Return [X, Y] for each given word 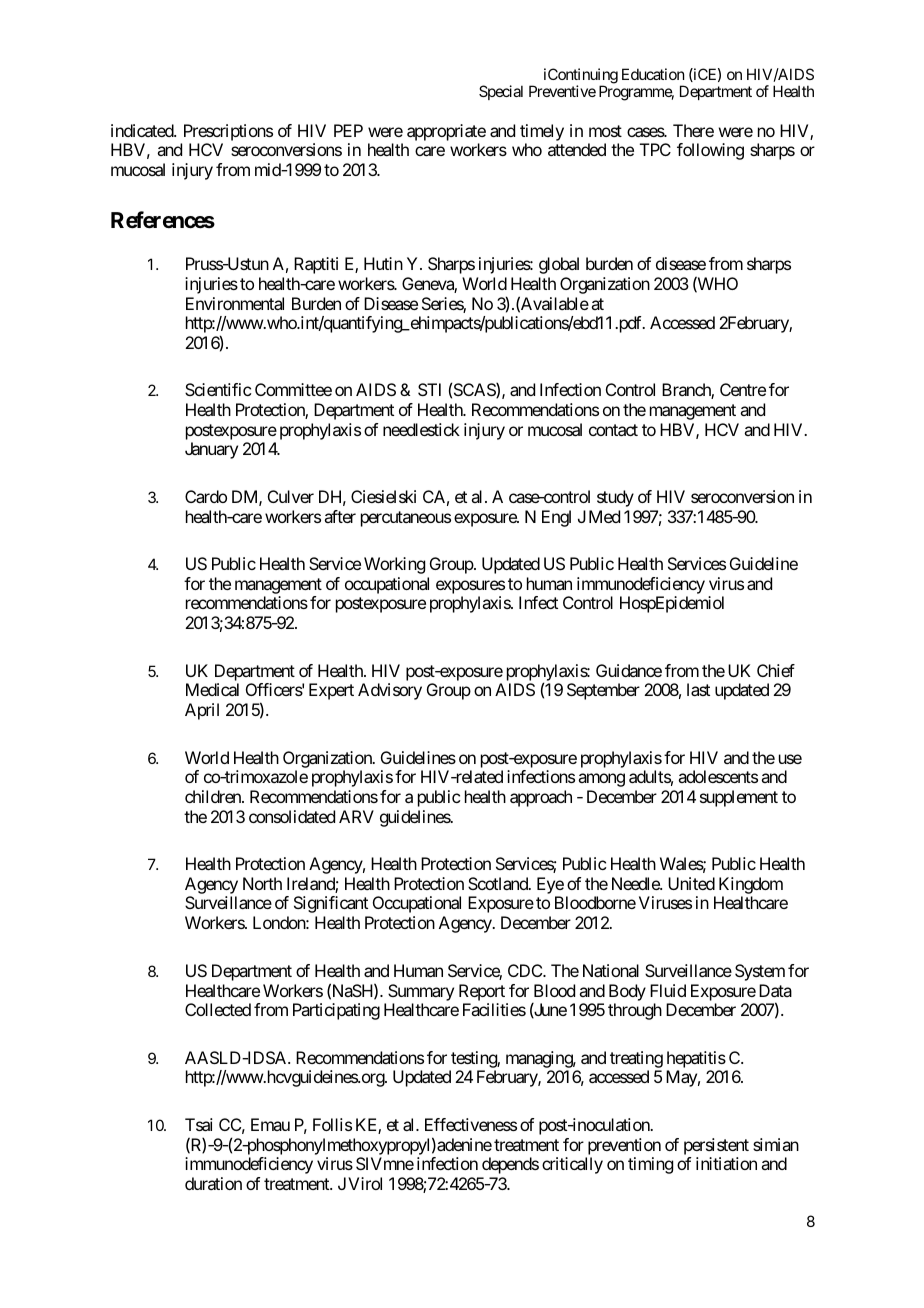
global [559, 265]
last [698, 689]
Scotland [499, 883]
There [693, 130]
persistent [716, 1146]
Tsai [199, 1124]
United [691, 883]
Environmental [235, 303]
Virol [365, 1183]
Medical [212, 689]
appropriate [446, 132]
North [262, 883]
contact [613, 430]
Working [394, 565]
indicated [143, 130]
